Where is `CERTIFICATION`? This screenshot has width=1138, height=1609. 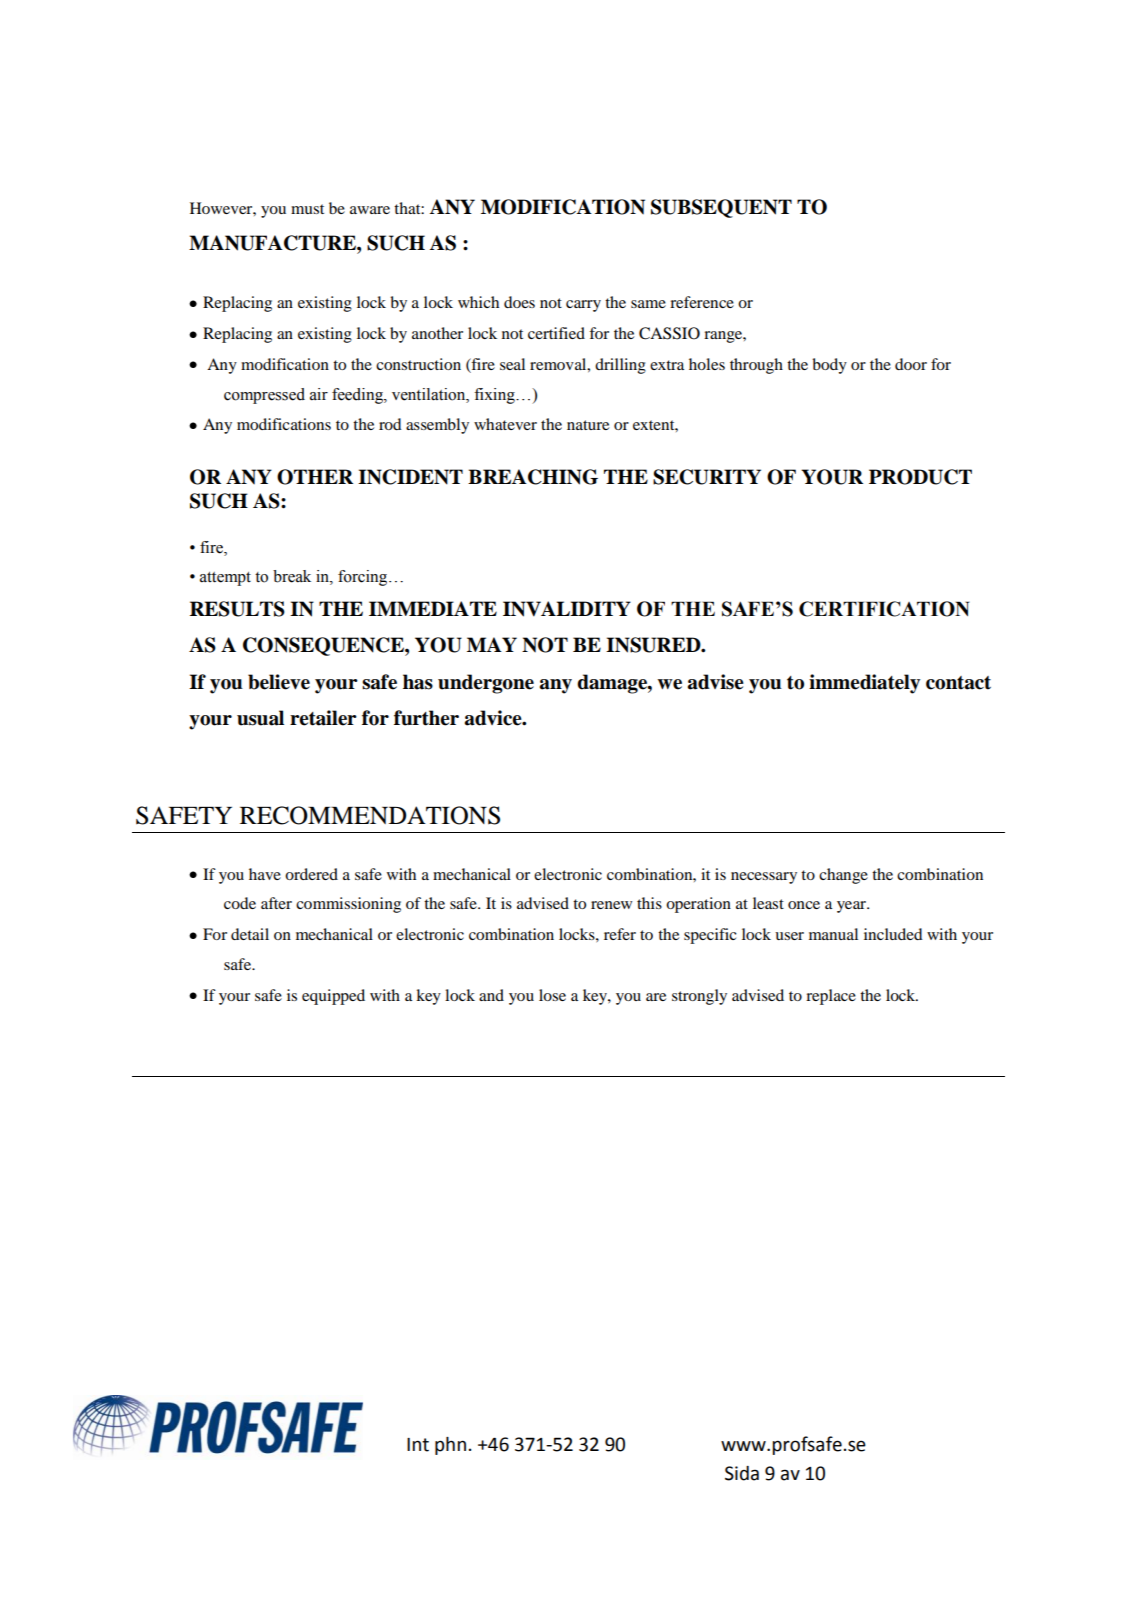 CERTIFICATION is located at coordinates (884, 609).
